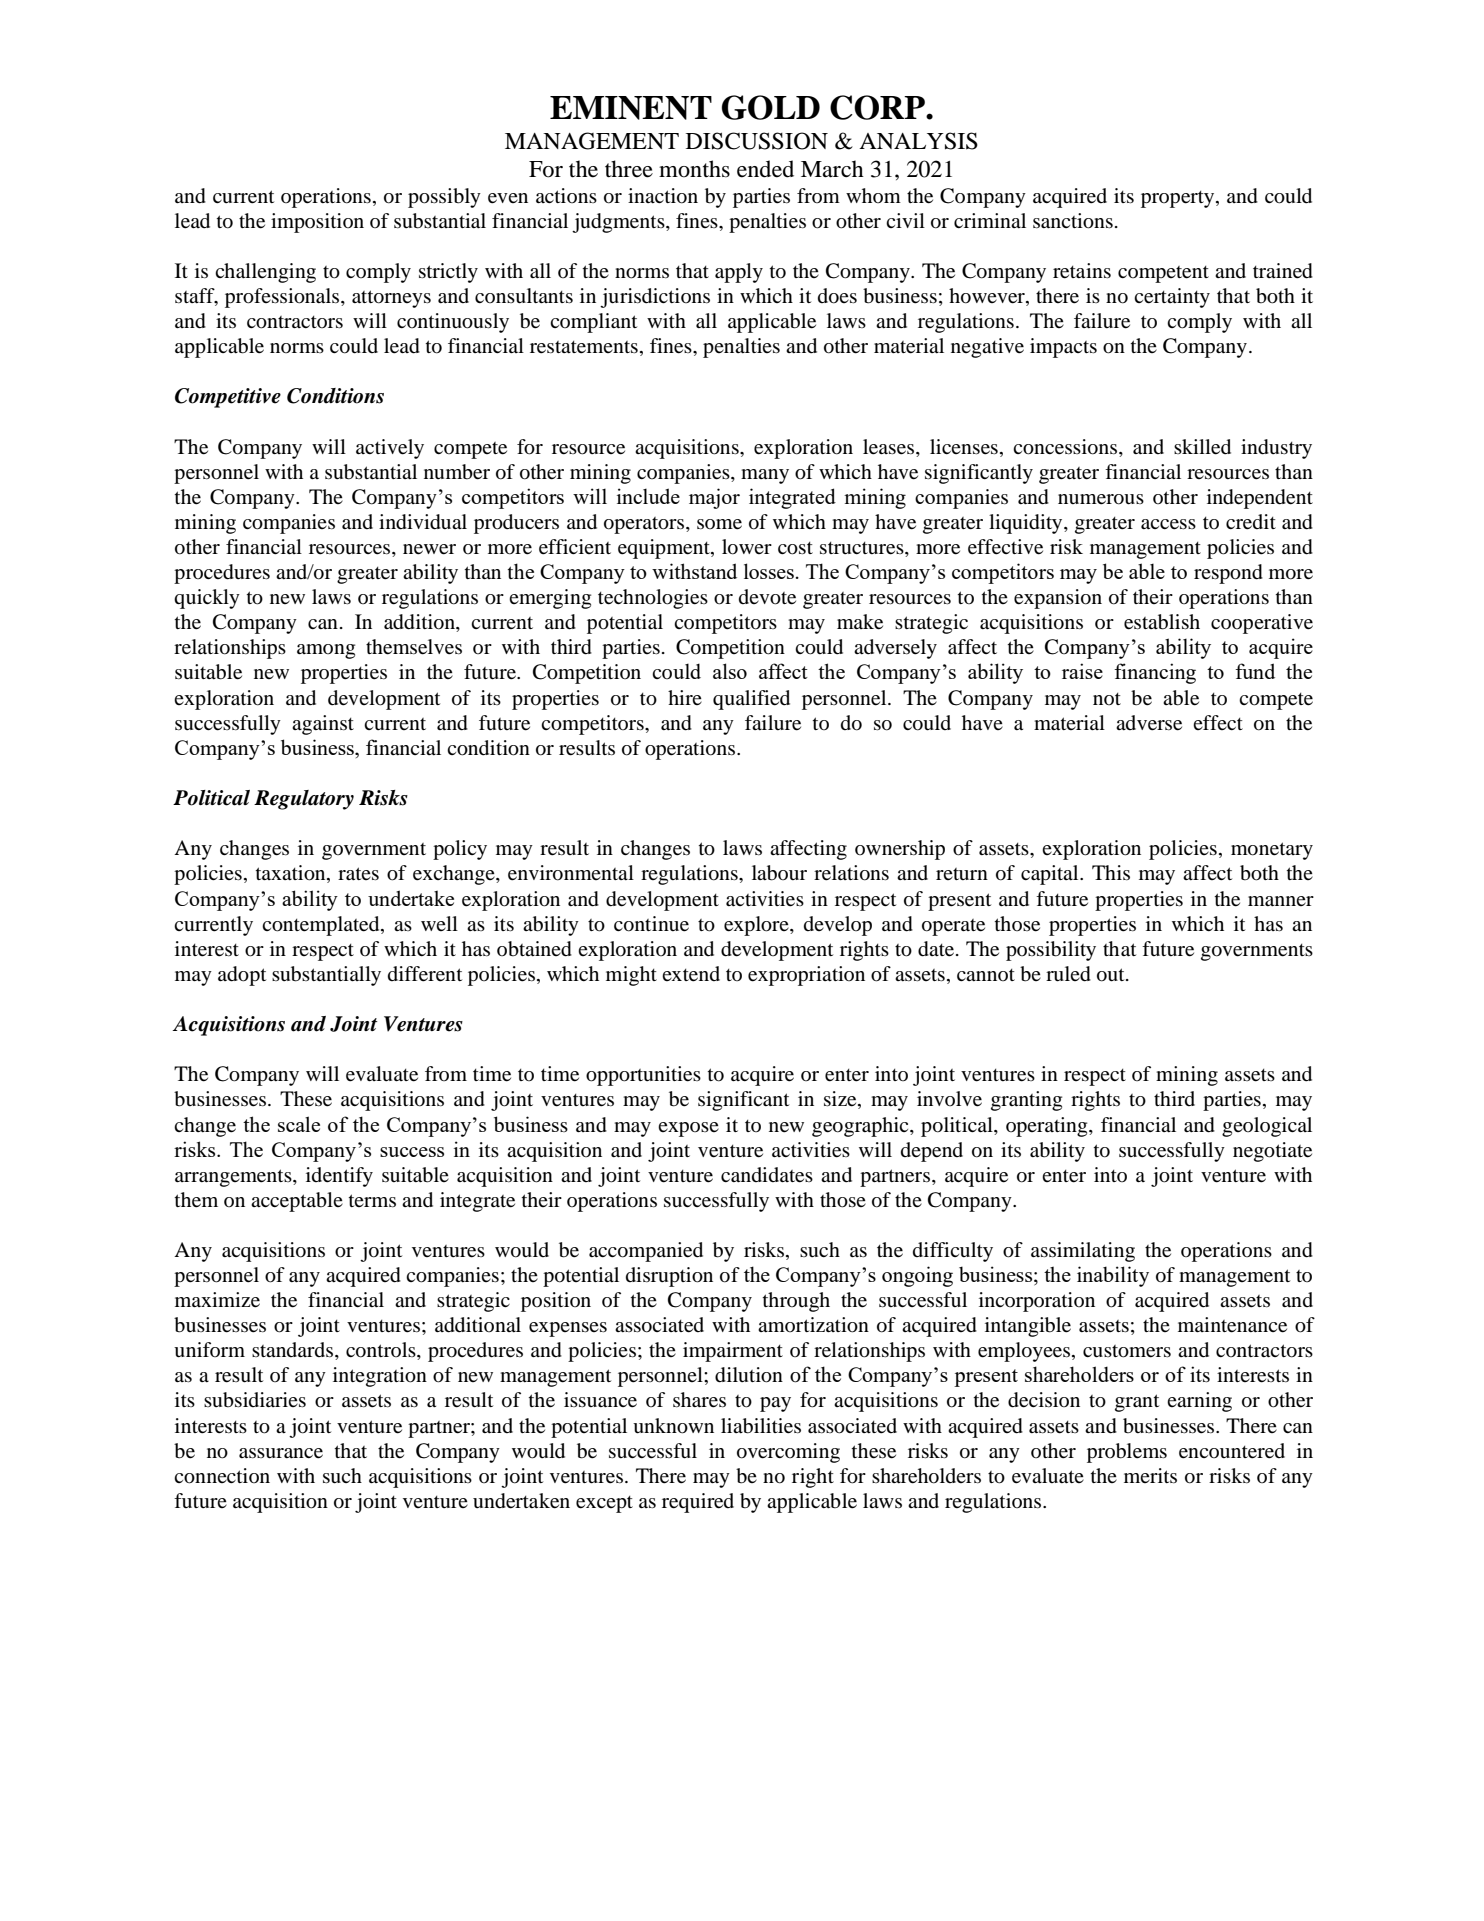  I want to click on DISCUSSION, so click(757, 141).
